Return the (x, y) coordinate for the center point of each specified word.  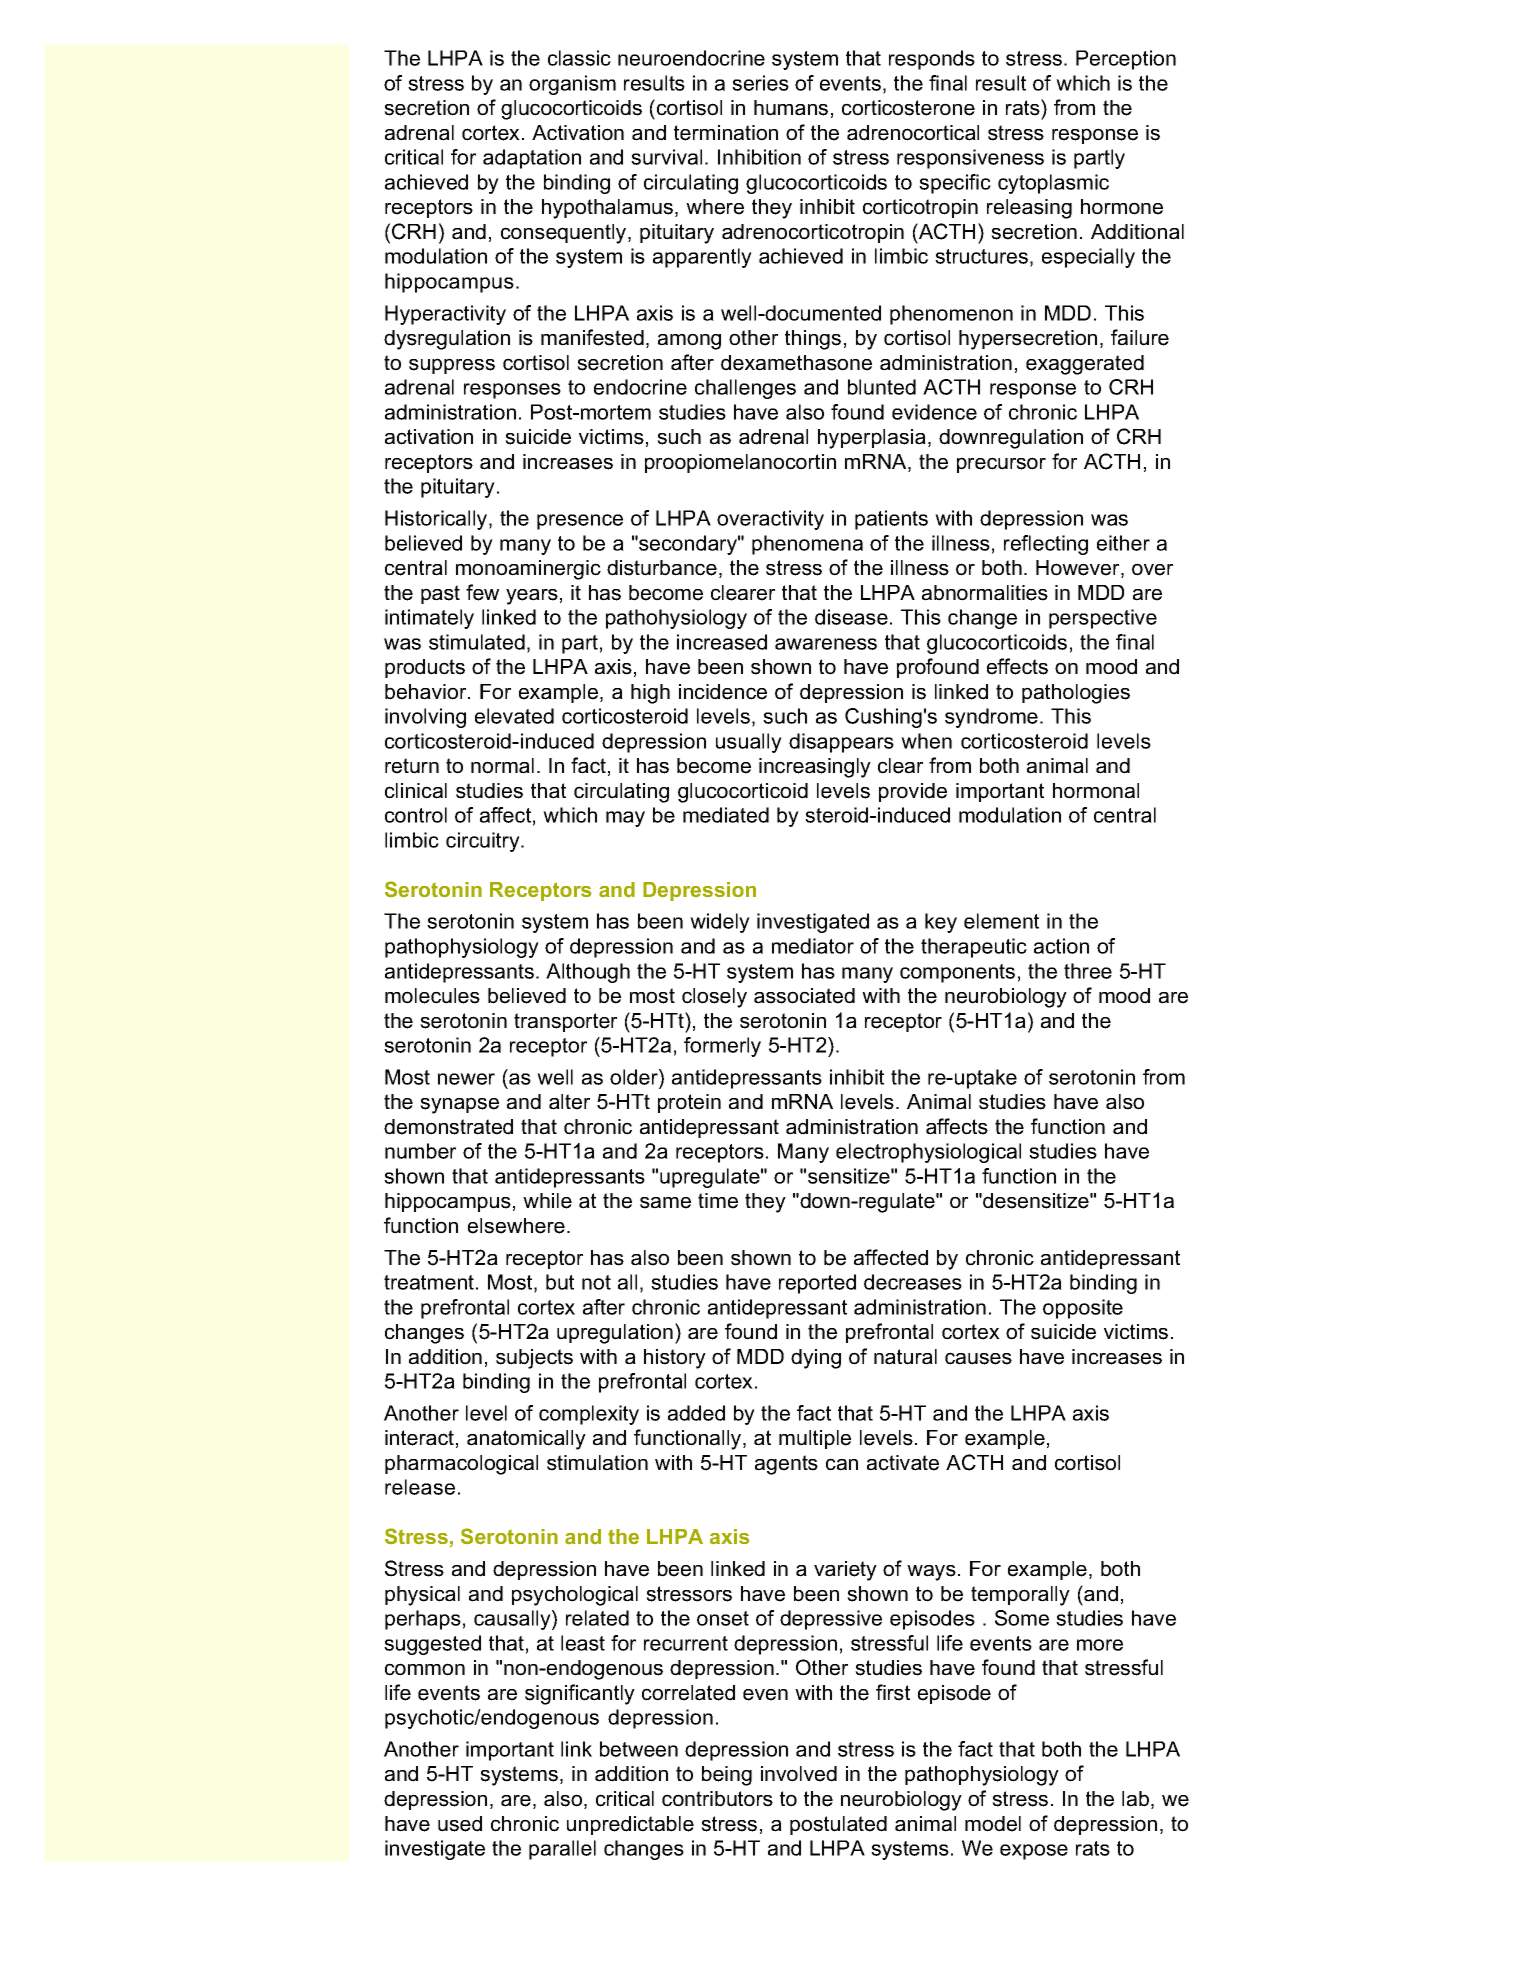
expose (1034, 1852)
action (1061, 946)
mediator (813, 946)
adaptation (532, 159)
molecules (432, 996)
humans (791, 108)
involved (799, 1774)
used (460, 1824)
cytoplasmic (1053, 184)
